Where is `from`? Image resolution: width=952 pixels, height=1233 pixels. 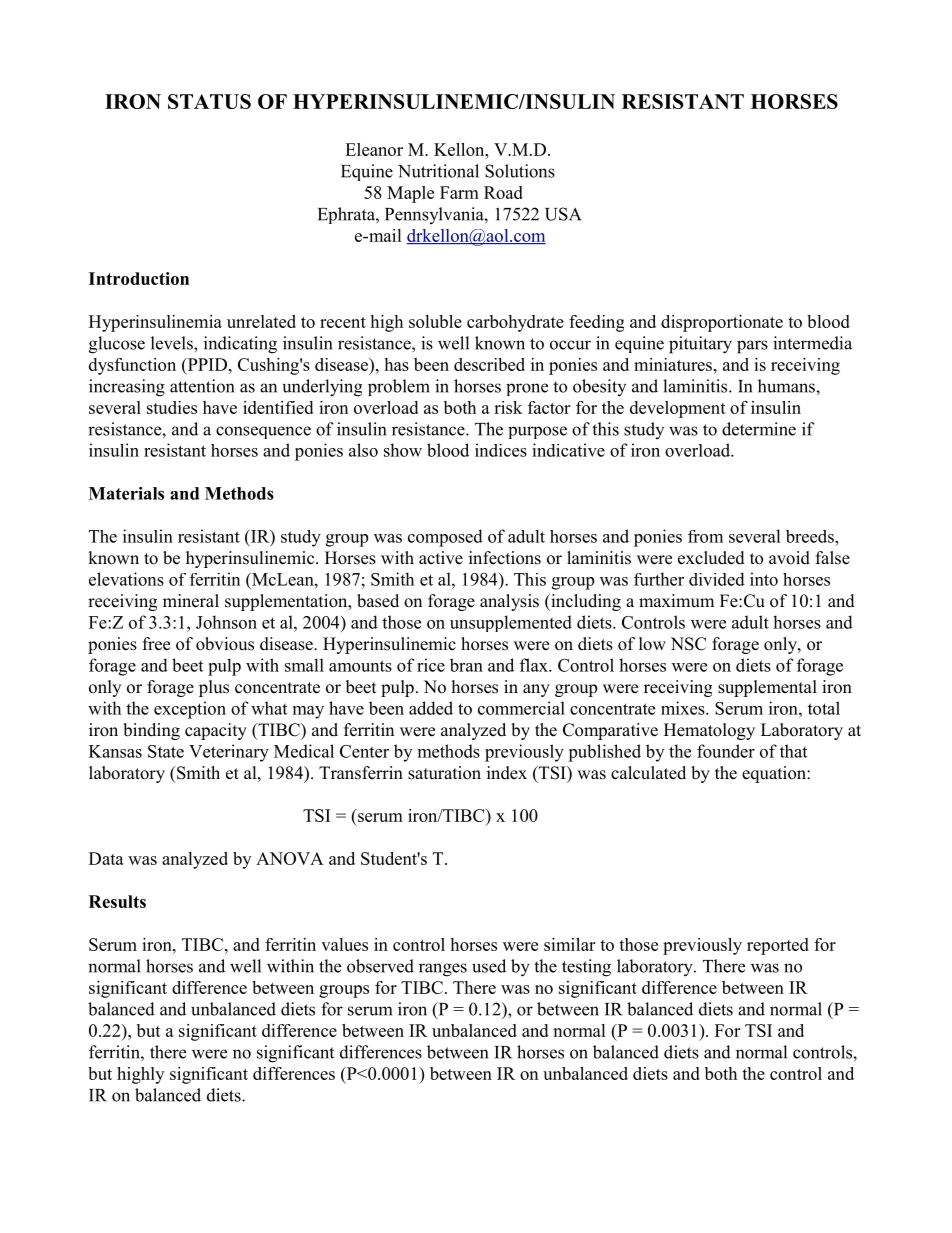 from is located at coordinates (705, 536).
